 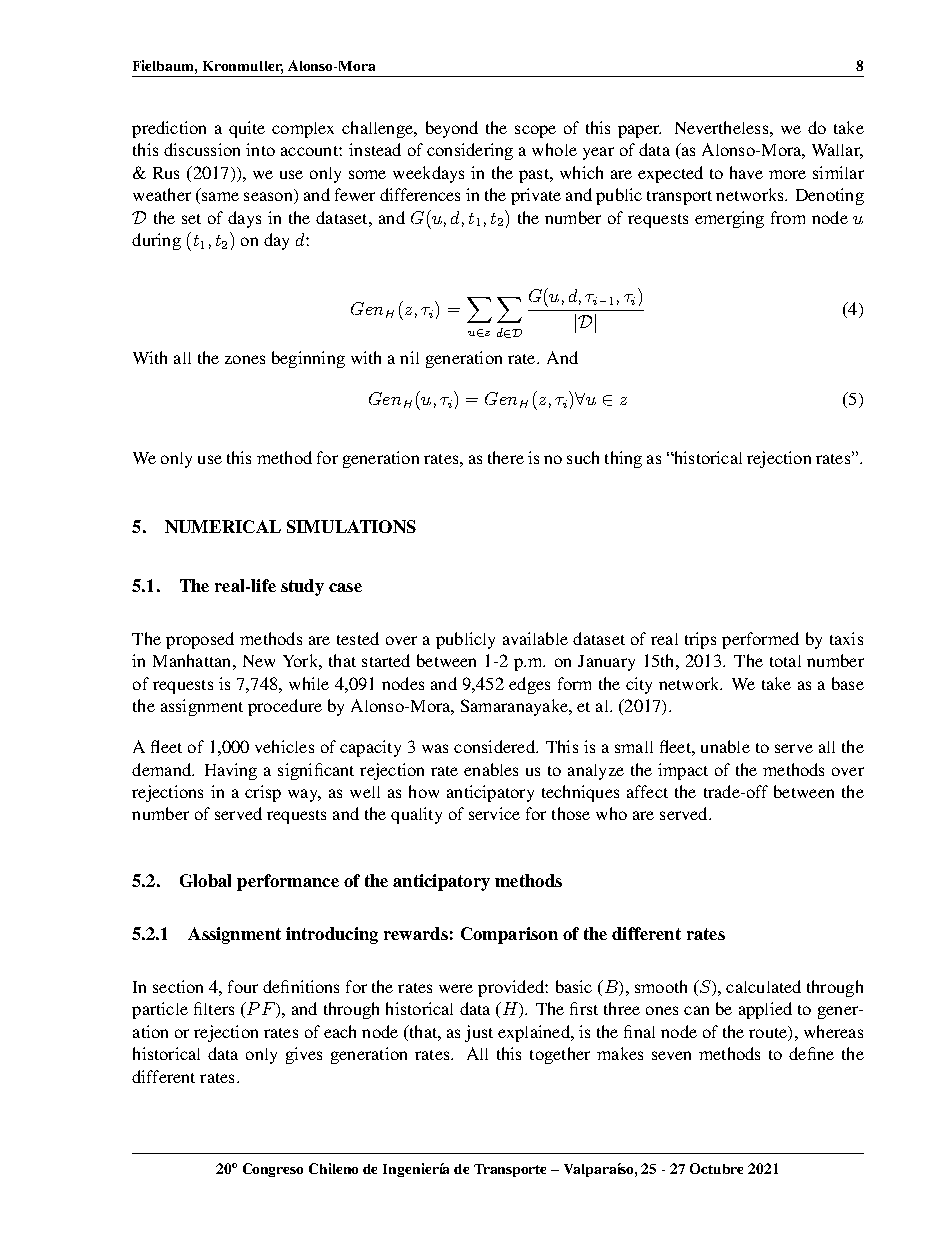 I want to click on total, so click(x=785, y=661).
